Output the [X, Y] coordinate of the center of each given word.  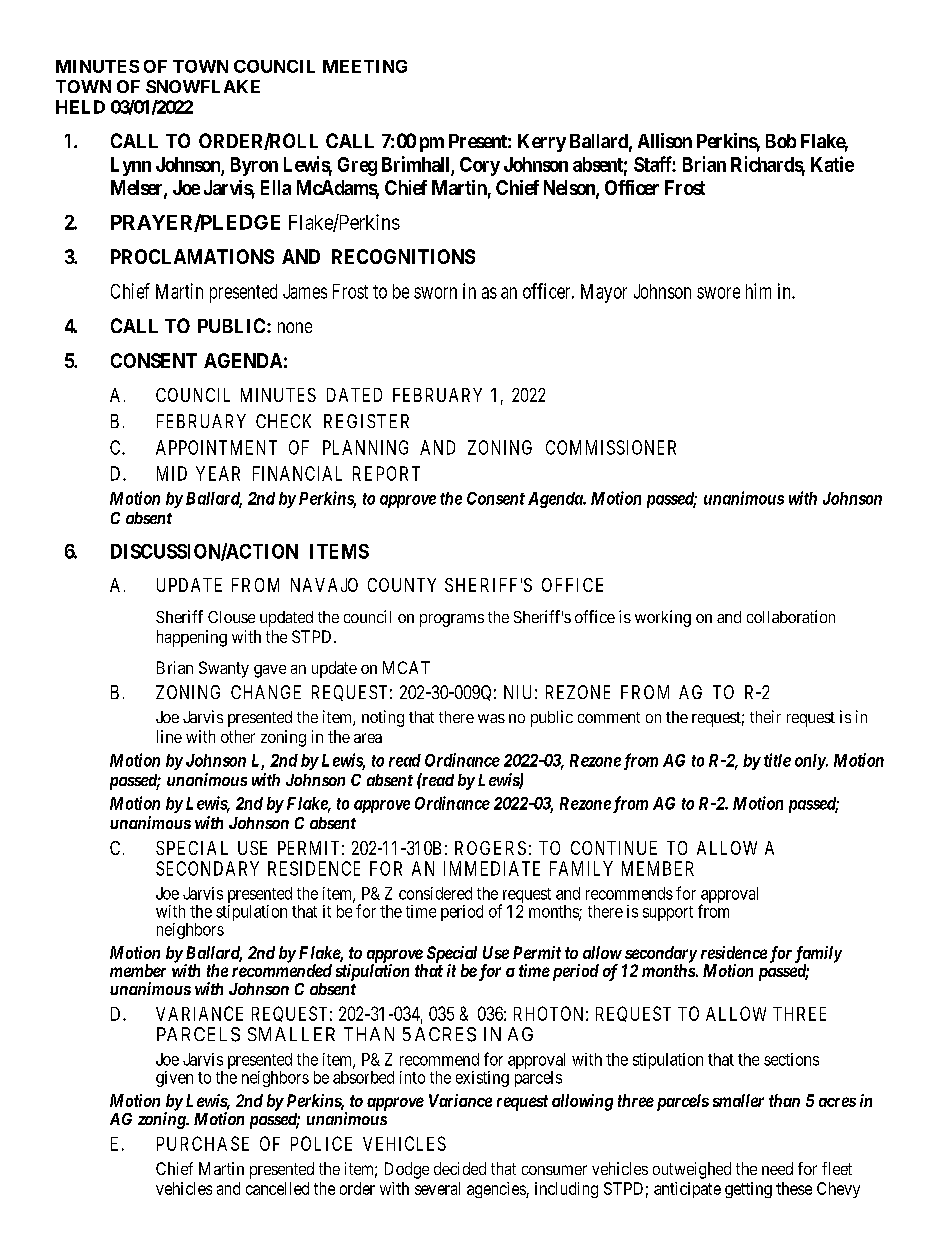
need [777, 1168]
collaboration [791, 616]
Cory [480, 166]
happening [192, 638]
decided [460, 1168]
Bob [781, 141]
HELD [80, 107]
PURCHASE [203, 1143]
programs [452, 620]
